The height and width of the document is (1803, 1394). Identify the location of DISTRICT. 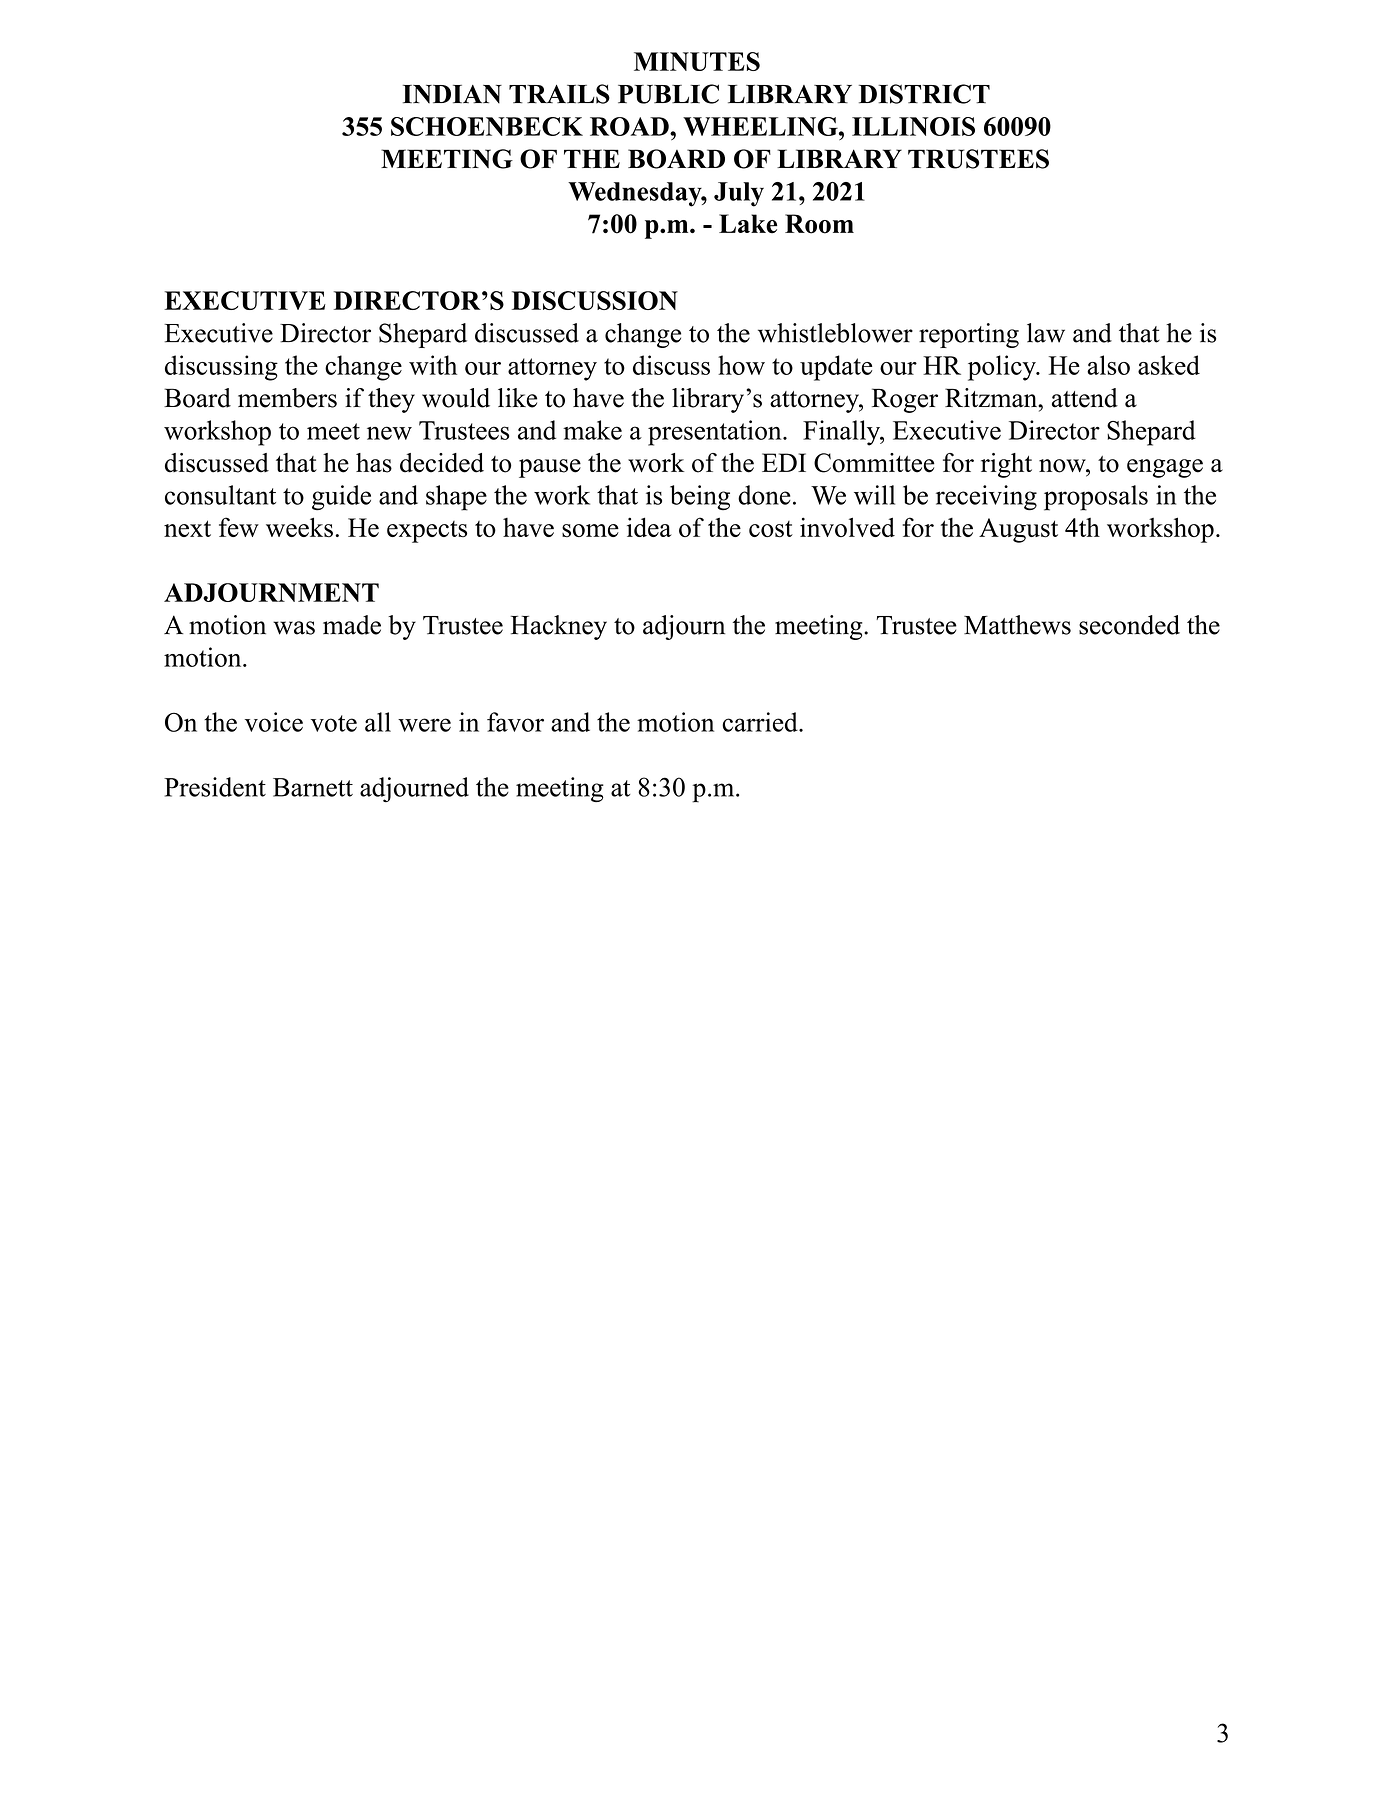
(924, 94).
